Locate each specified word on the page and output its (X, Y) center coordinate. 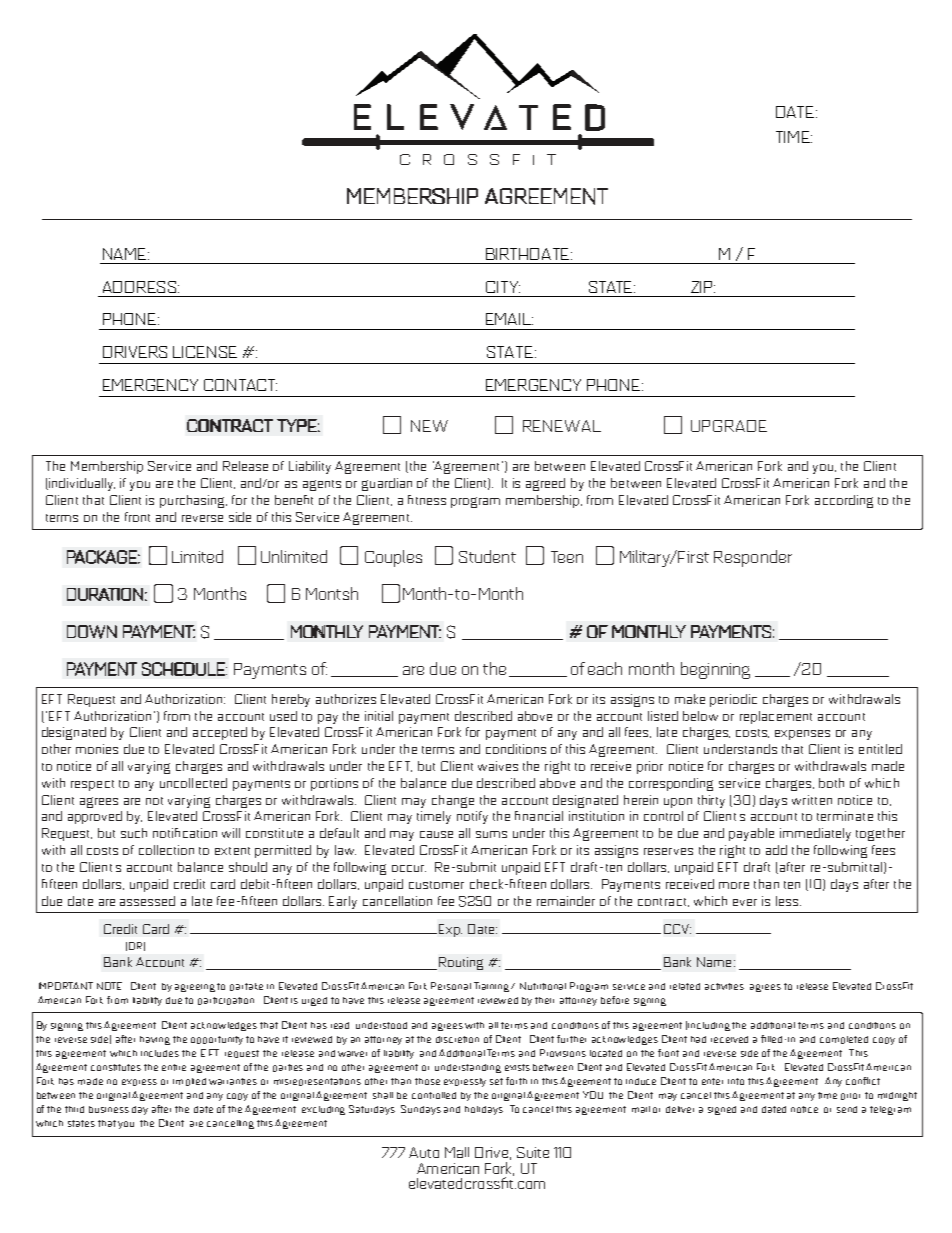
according (844, 501)
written (812, 800)
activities (724, 986)
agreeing (195, 988)
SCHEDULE (184, 669)
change (453, 801)
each (605, 668)
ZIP (703, 287)
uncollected (193, 783)
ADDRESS (139, 287)
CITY (503, 287)
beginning (715, 670)
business (109, 1109)
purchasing (193, 501)
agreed (545, 484)
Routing (461, 963)
